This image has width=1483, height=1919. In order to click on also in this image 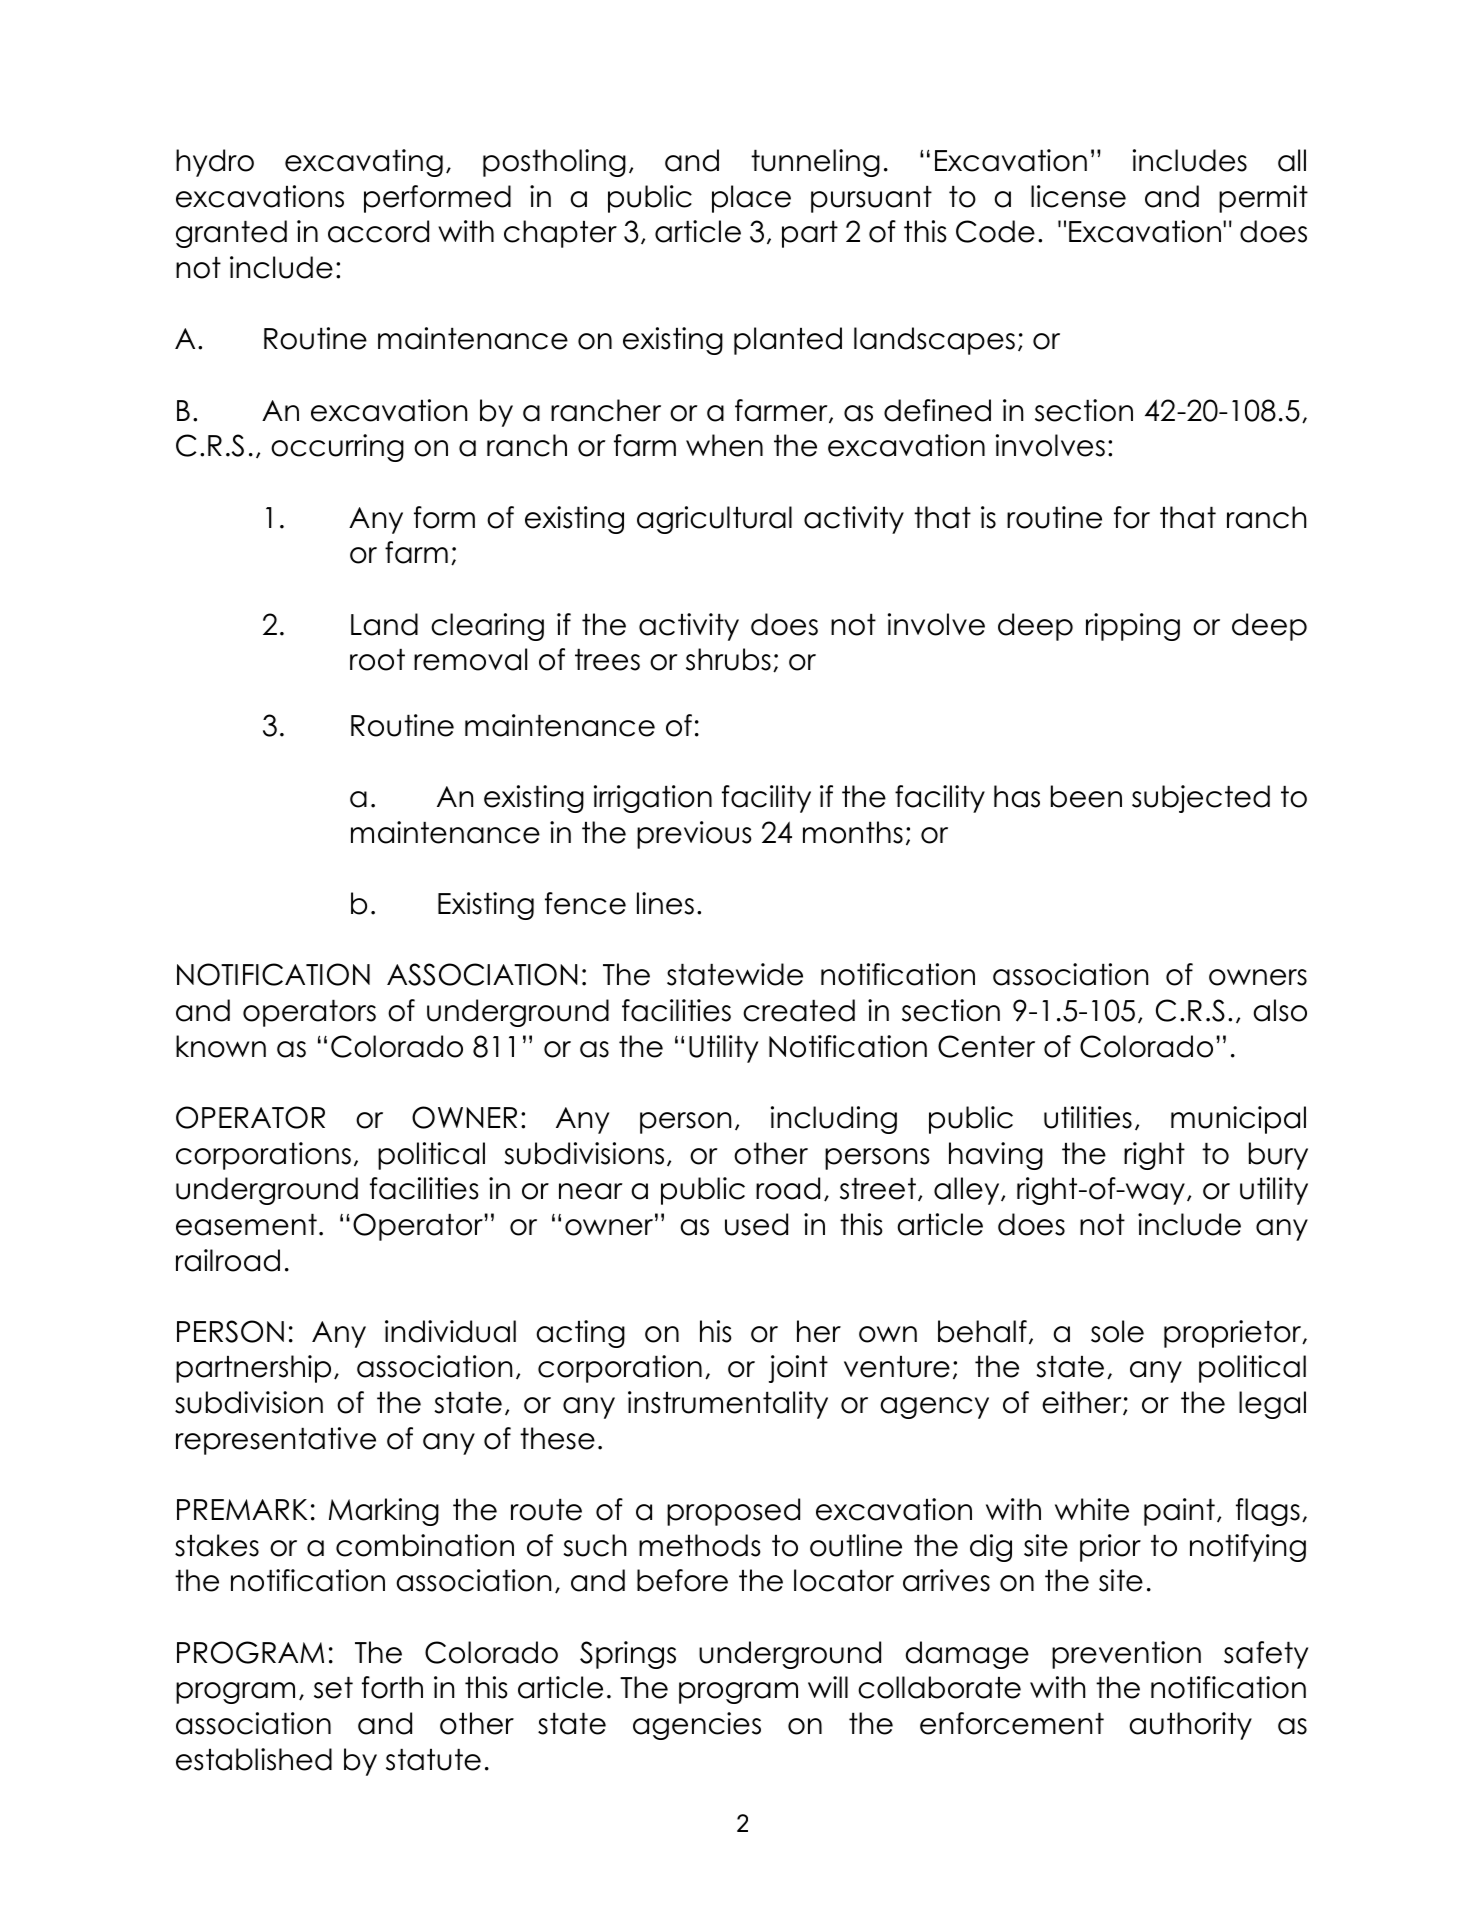, I will do `click(1280, 1010)`.
